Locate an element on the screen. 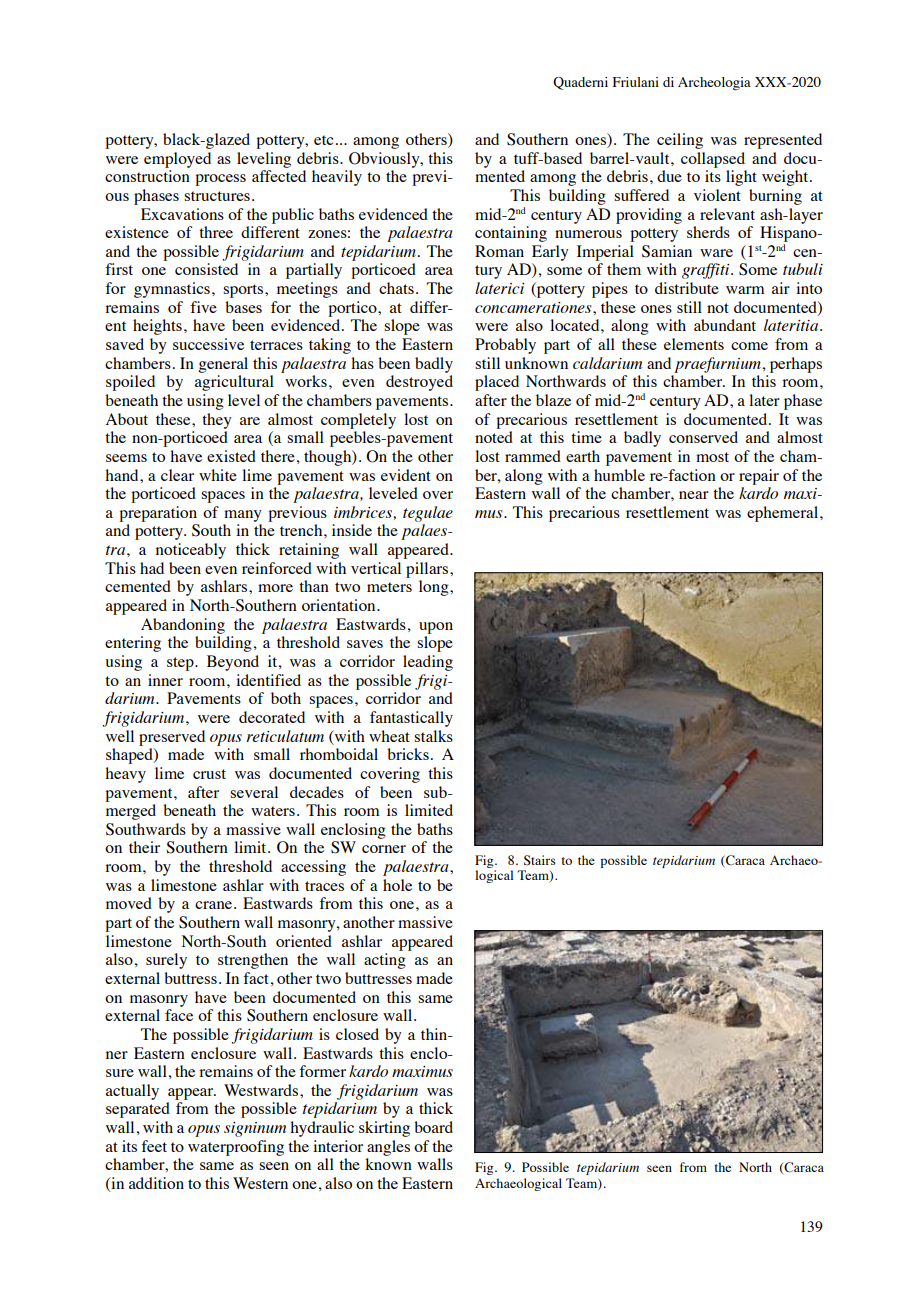 The width and height of the screenshot is (924, 1308). process is located at coordinates (220, 180).
